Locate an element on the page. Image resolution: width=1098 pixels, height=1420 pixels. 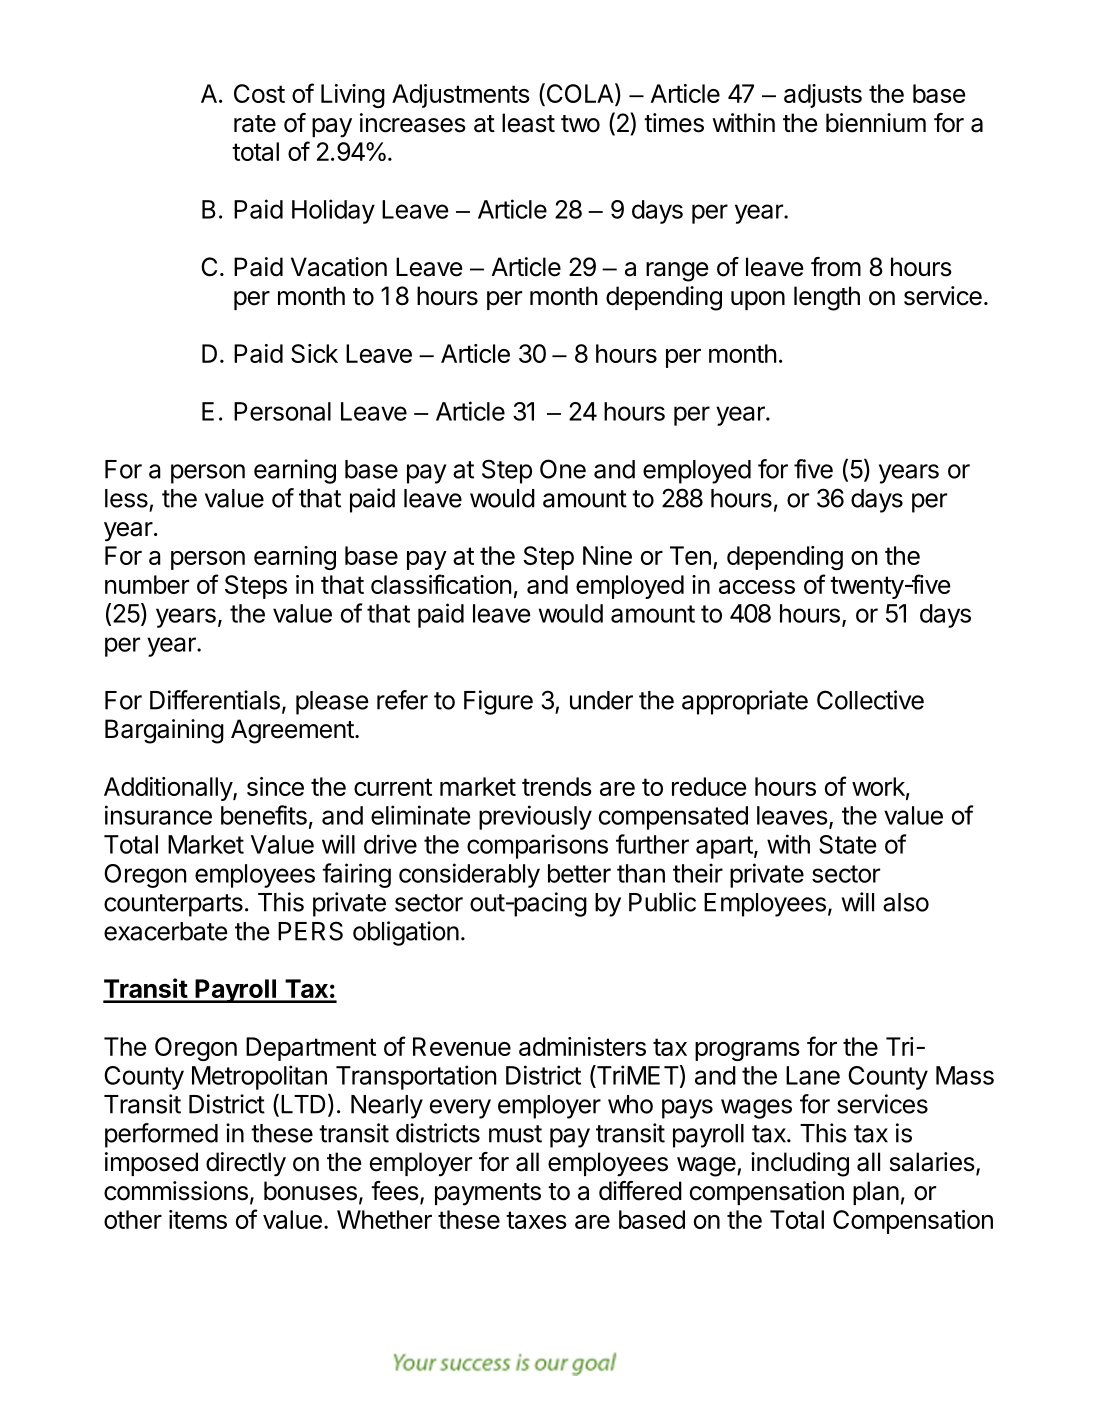
Collective is located at coordinates (870, 700).
